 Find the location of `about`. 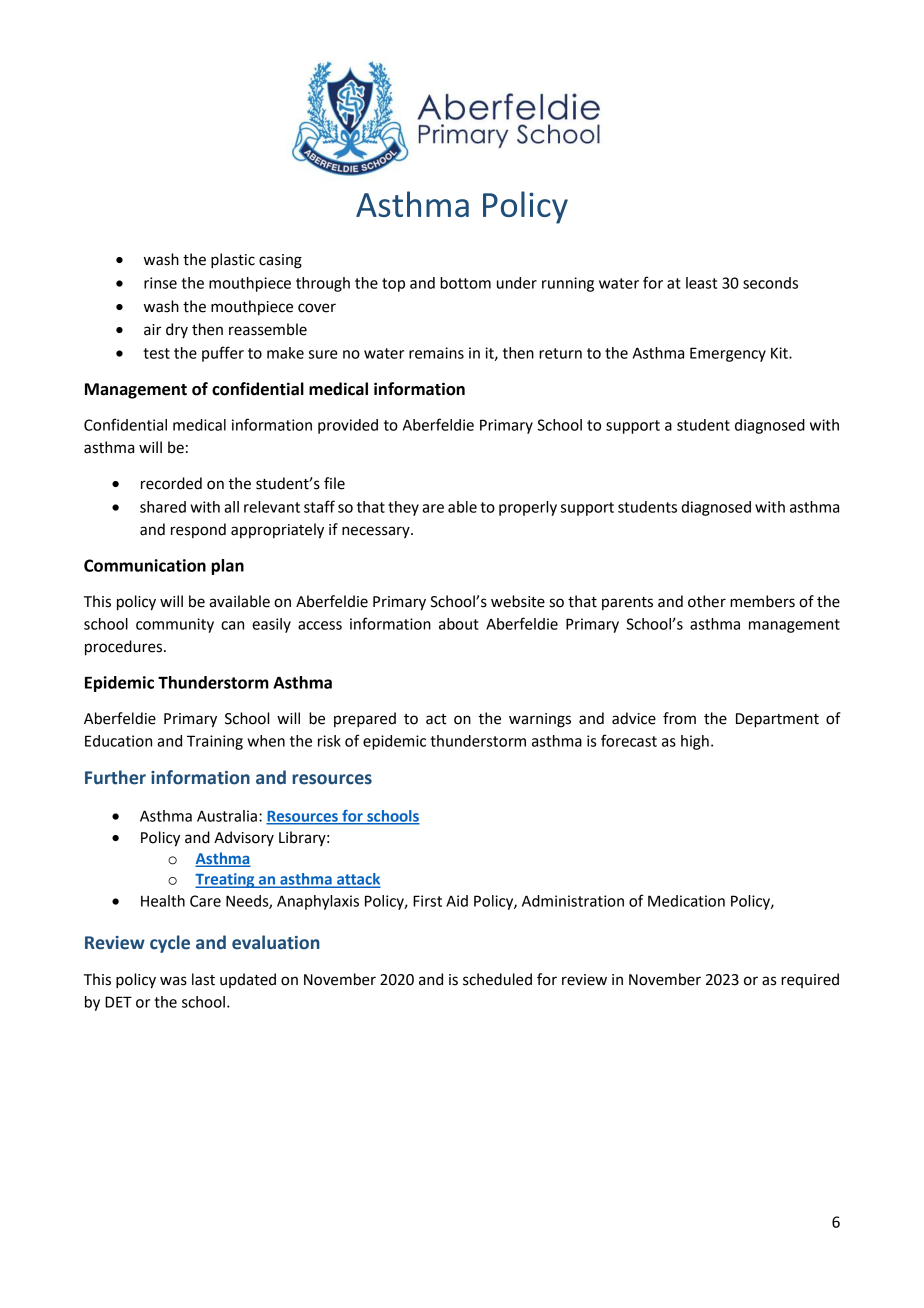

about is located at coordinates (459, 624).
